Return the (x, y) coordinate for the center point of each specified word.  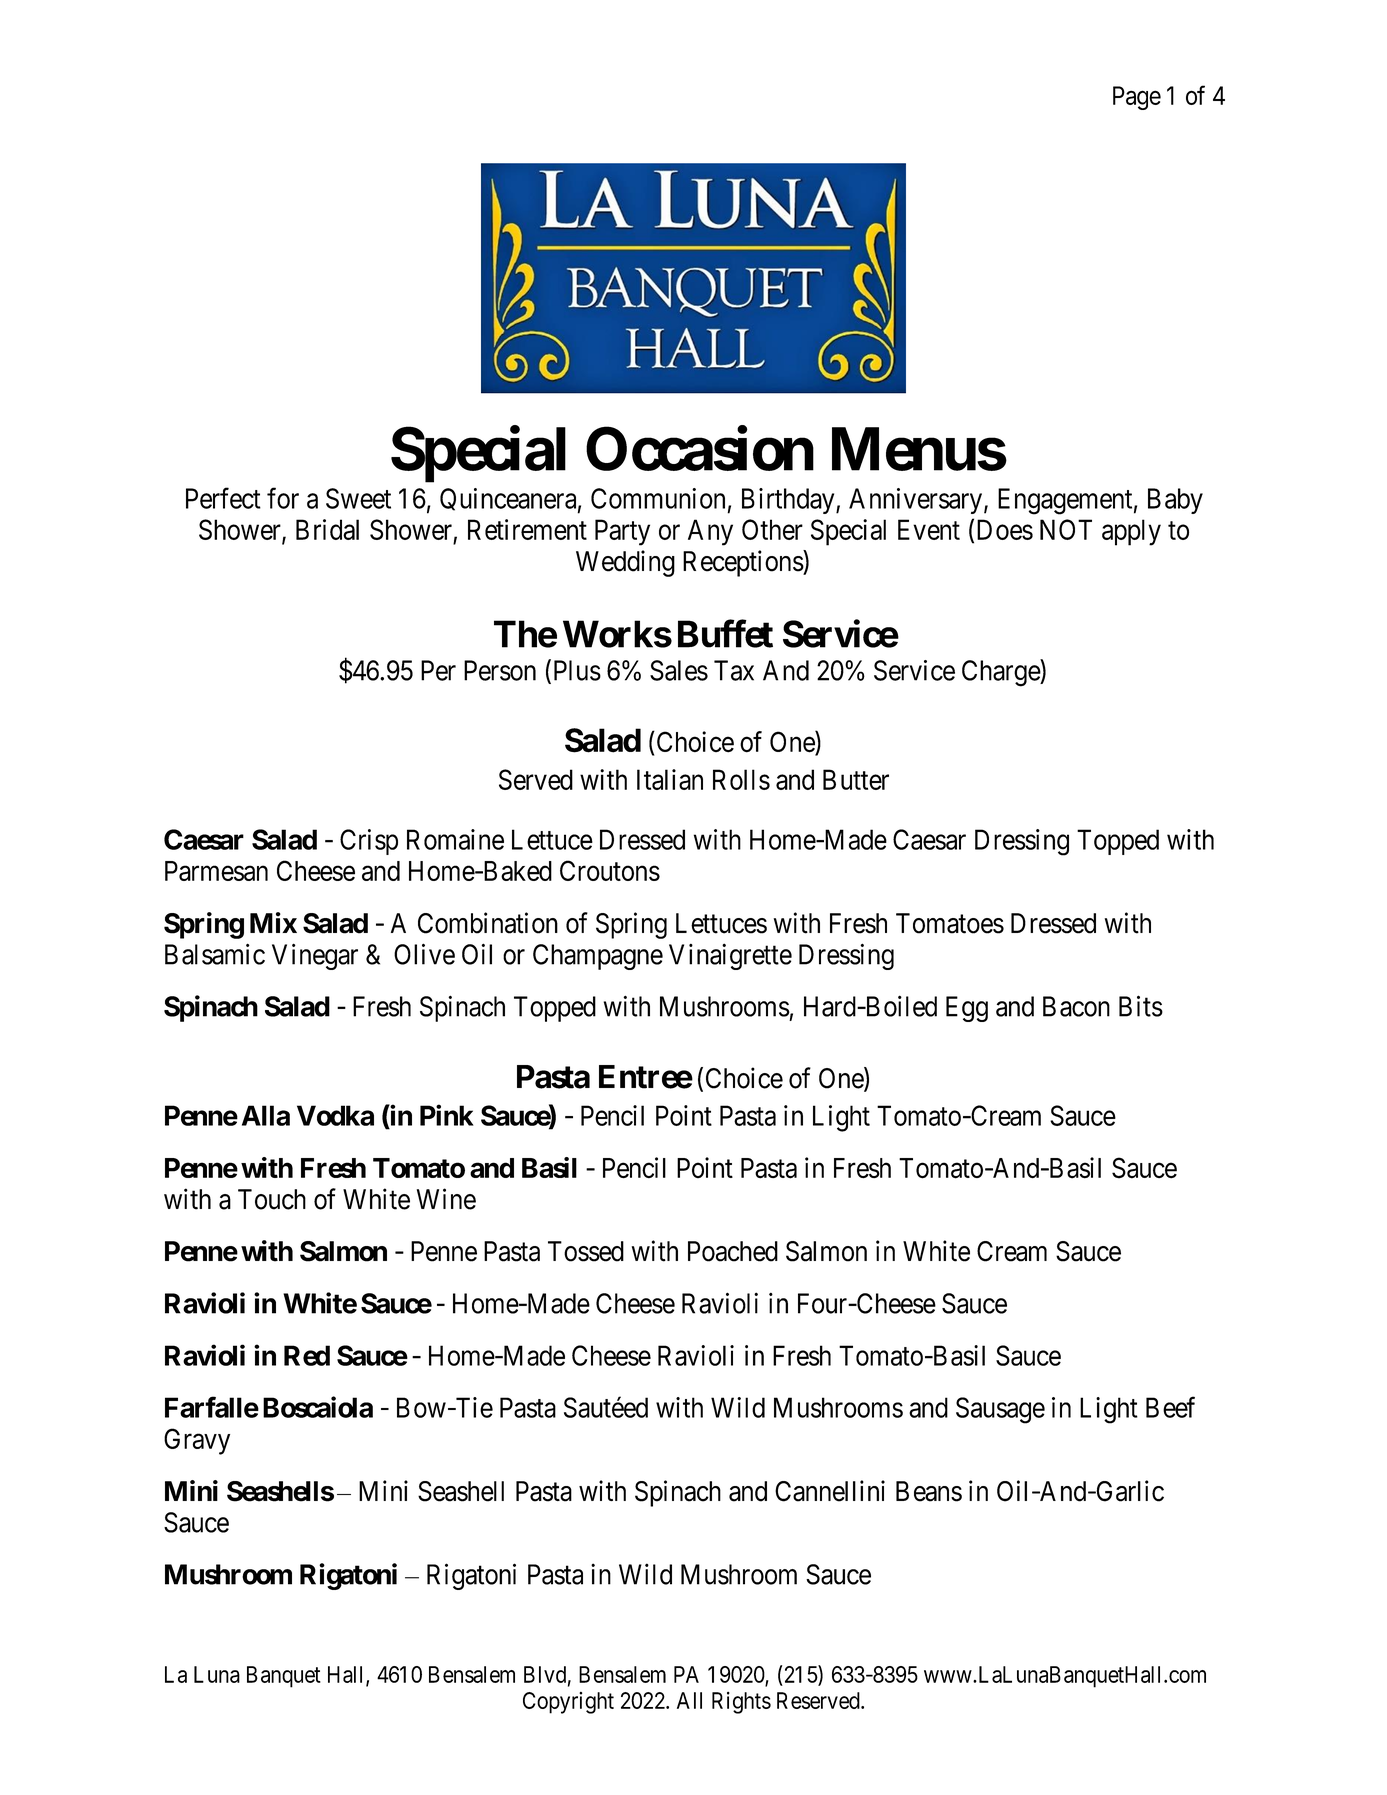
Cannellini (830, 1491)
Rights (741, 1703)
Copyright (568, 1703)
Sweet (358, 498)
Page (1137, 98)
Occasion (700, 449)
